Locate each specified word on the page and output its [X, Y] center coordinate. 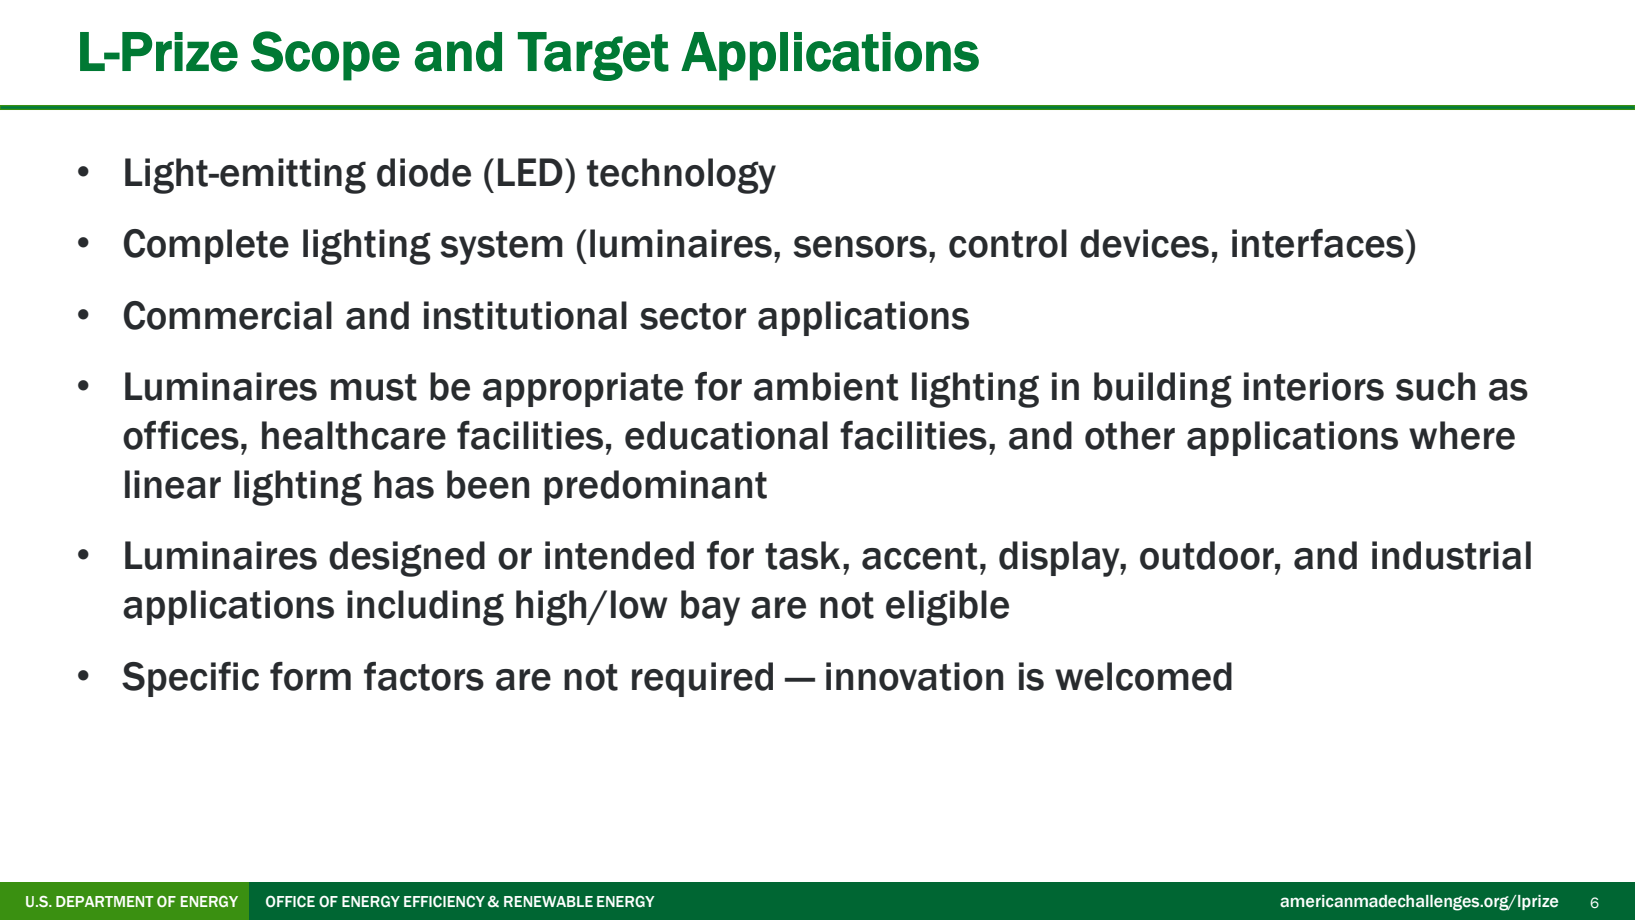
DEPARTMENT [105, 901]
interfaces [1318, 243]
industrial [1451, 555]
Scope [325, 56]
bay [710, 608]
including [425, 608]
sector [693, 316]
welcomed [1143, 676]
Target [593, 56]
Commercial [228, 315]
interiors [1314, 386]
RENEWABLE [548, 901]
